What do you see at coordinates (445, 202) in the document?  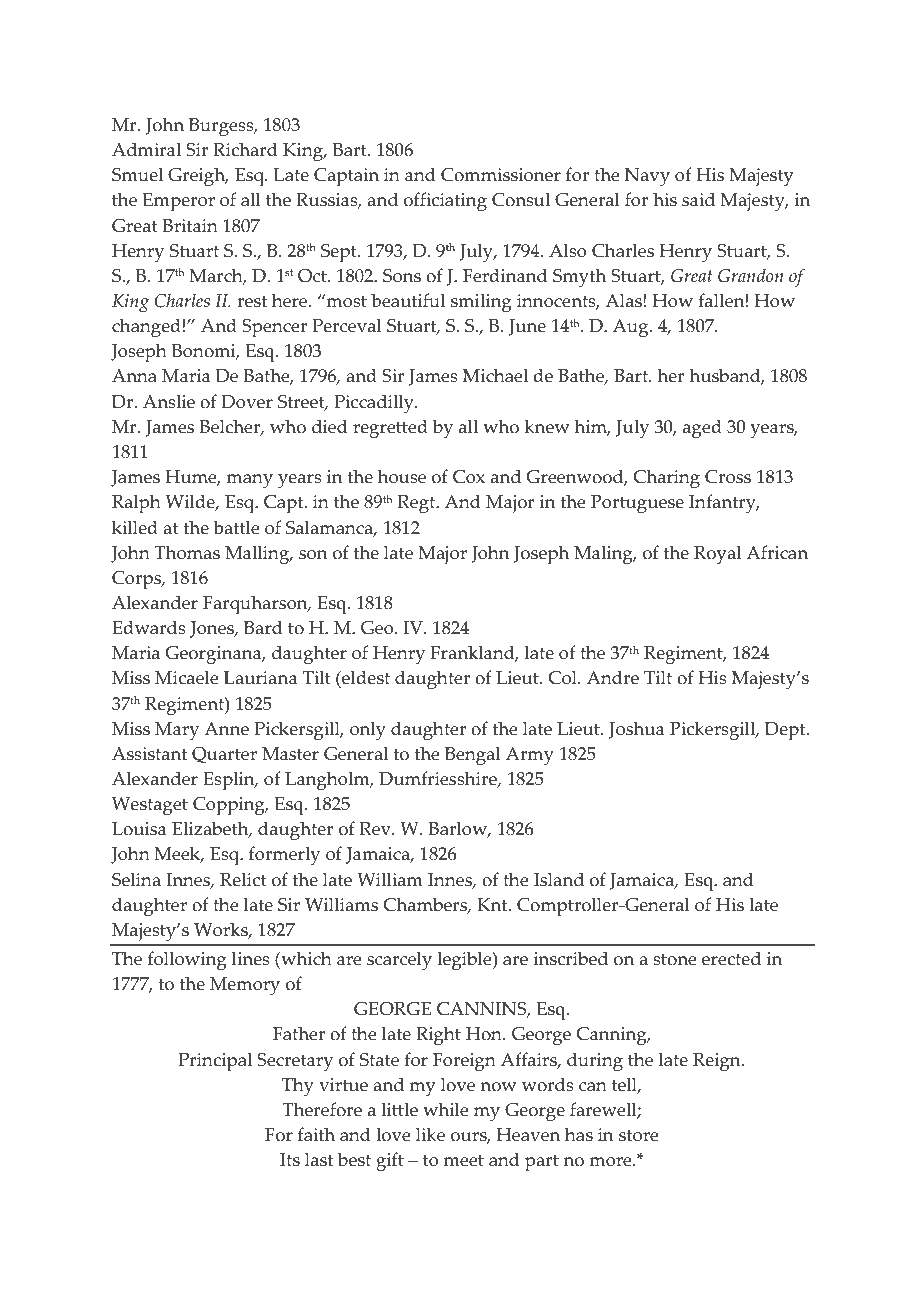 I see `officiating` at bounding box center [445, 202].
